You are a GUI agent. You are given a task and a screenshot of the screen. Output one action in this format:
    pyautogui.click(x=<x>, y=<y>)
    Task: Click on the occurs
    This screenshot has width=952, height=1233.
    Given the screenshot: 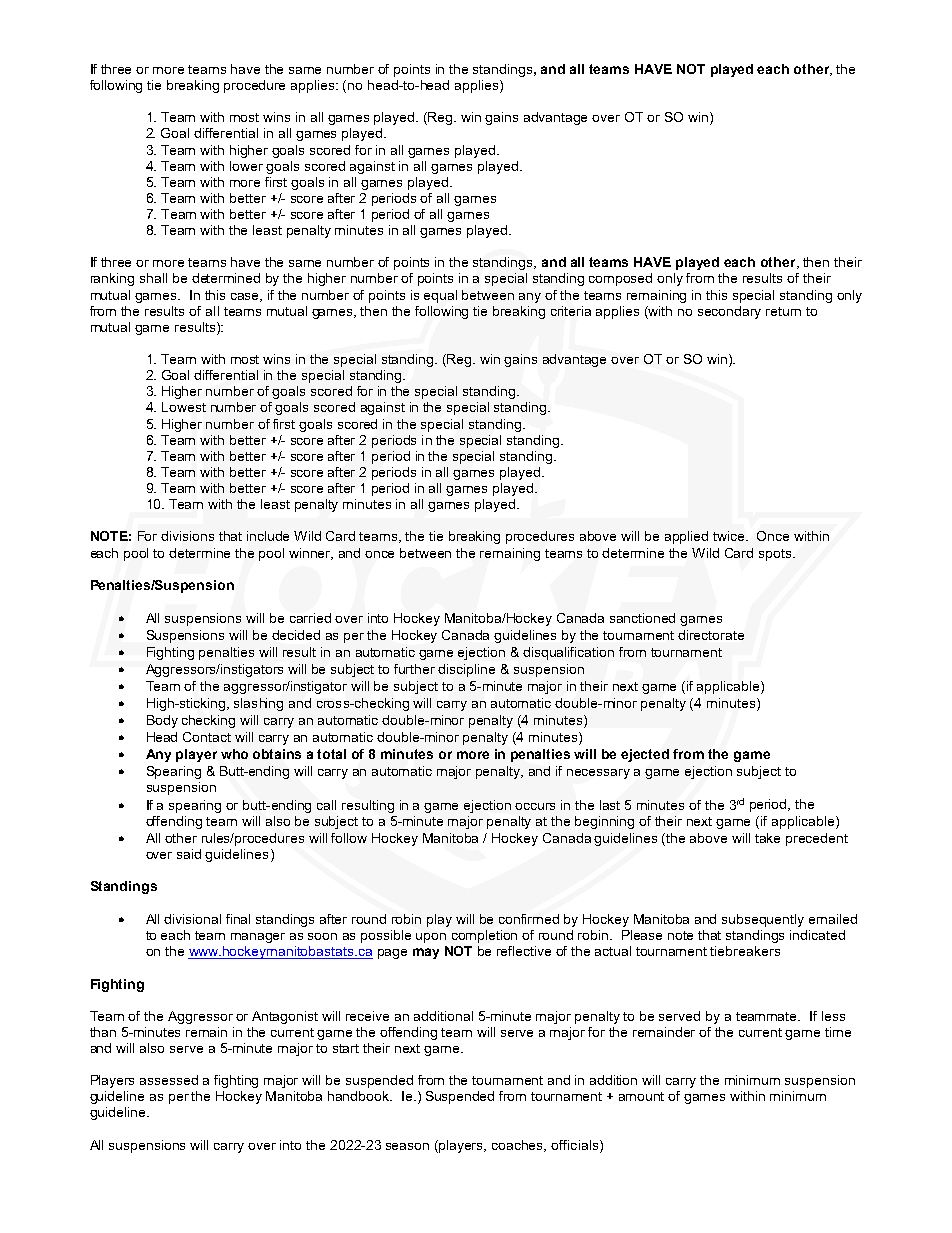 What is the action you would take?
    pyautogui.click(x=535, y=806)
